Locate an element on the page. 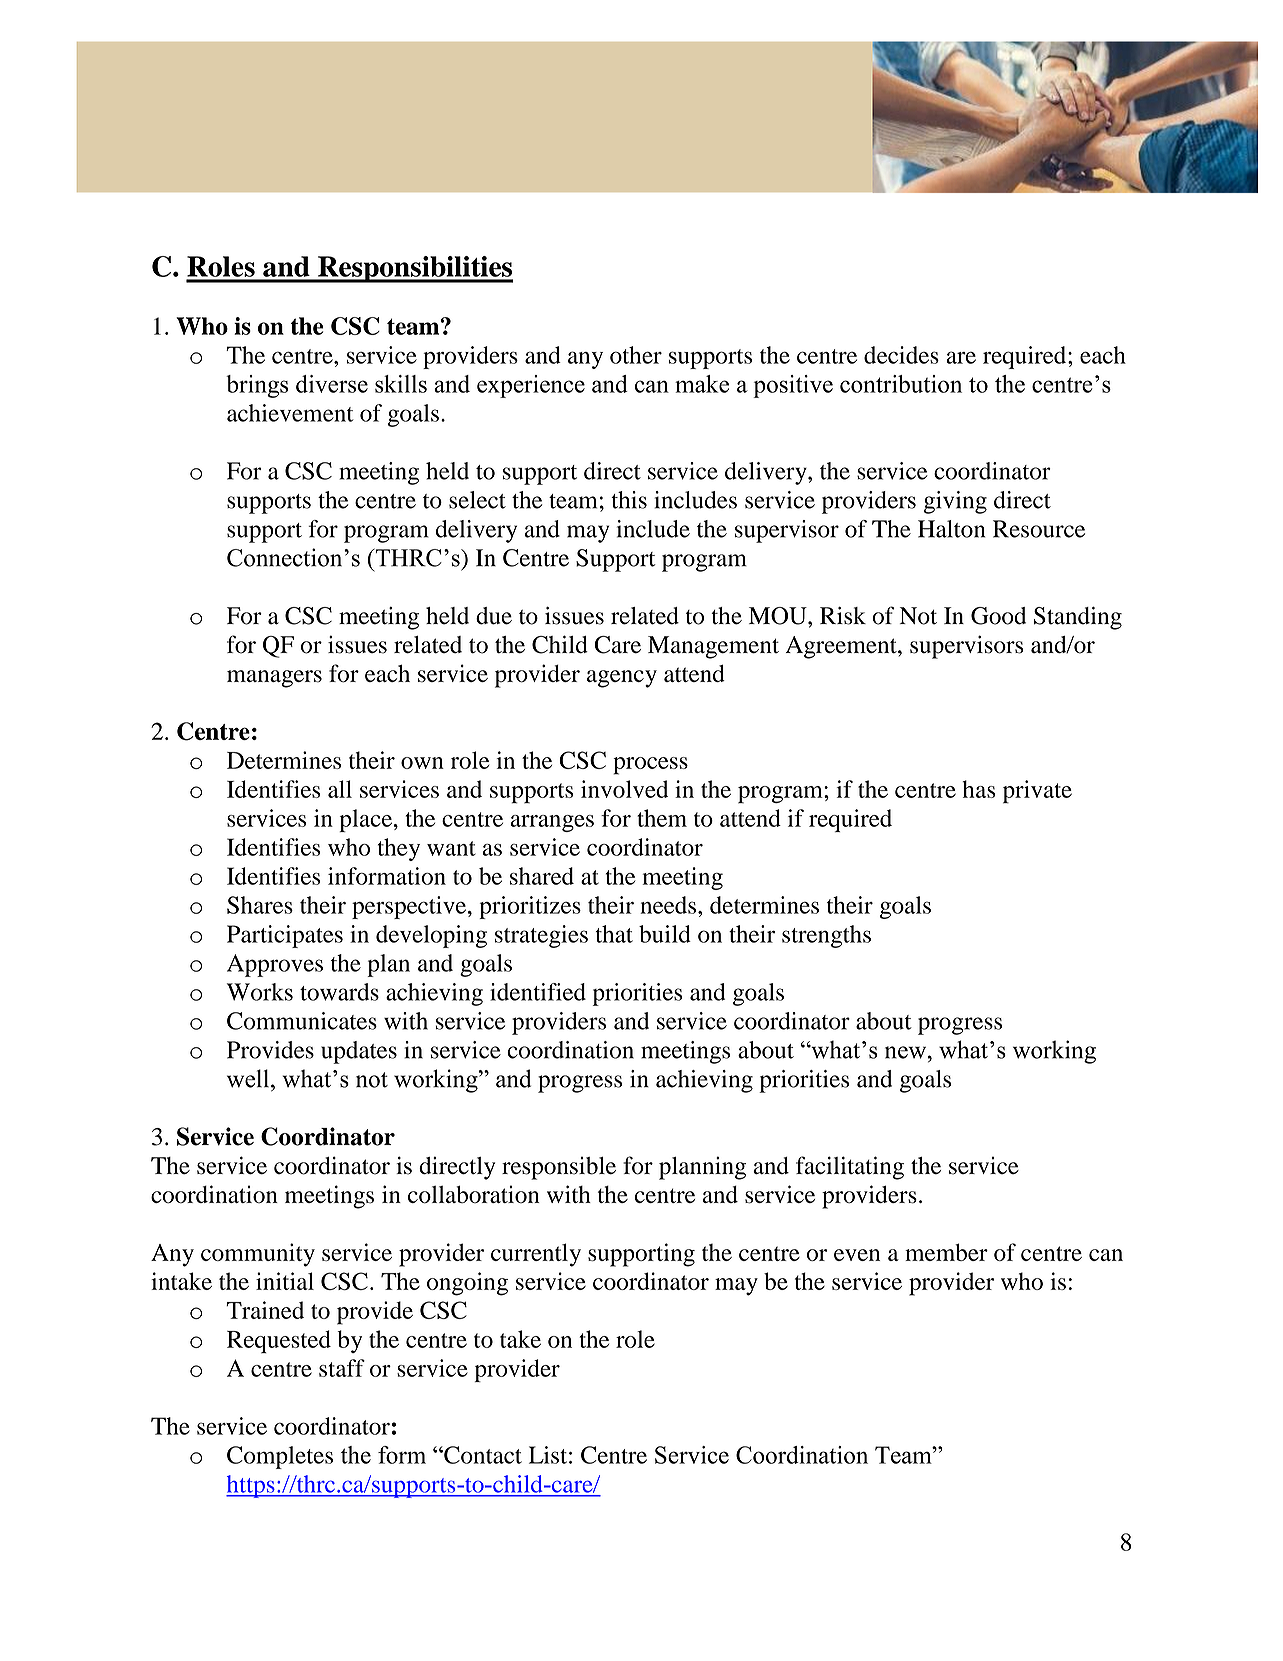 This page has height=1661, width=1283. Good is located at coordinates (998, 616).
